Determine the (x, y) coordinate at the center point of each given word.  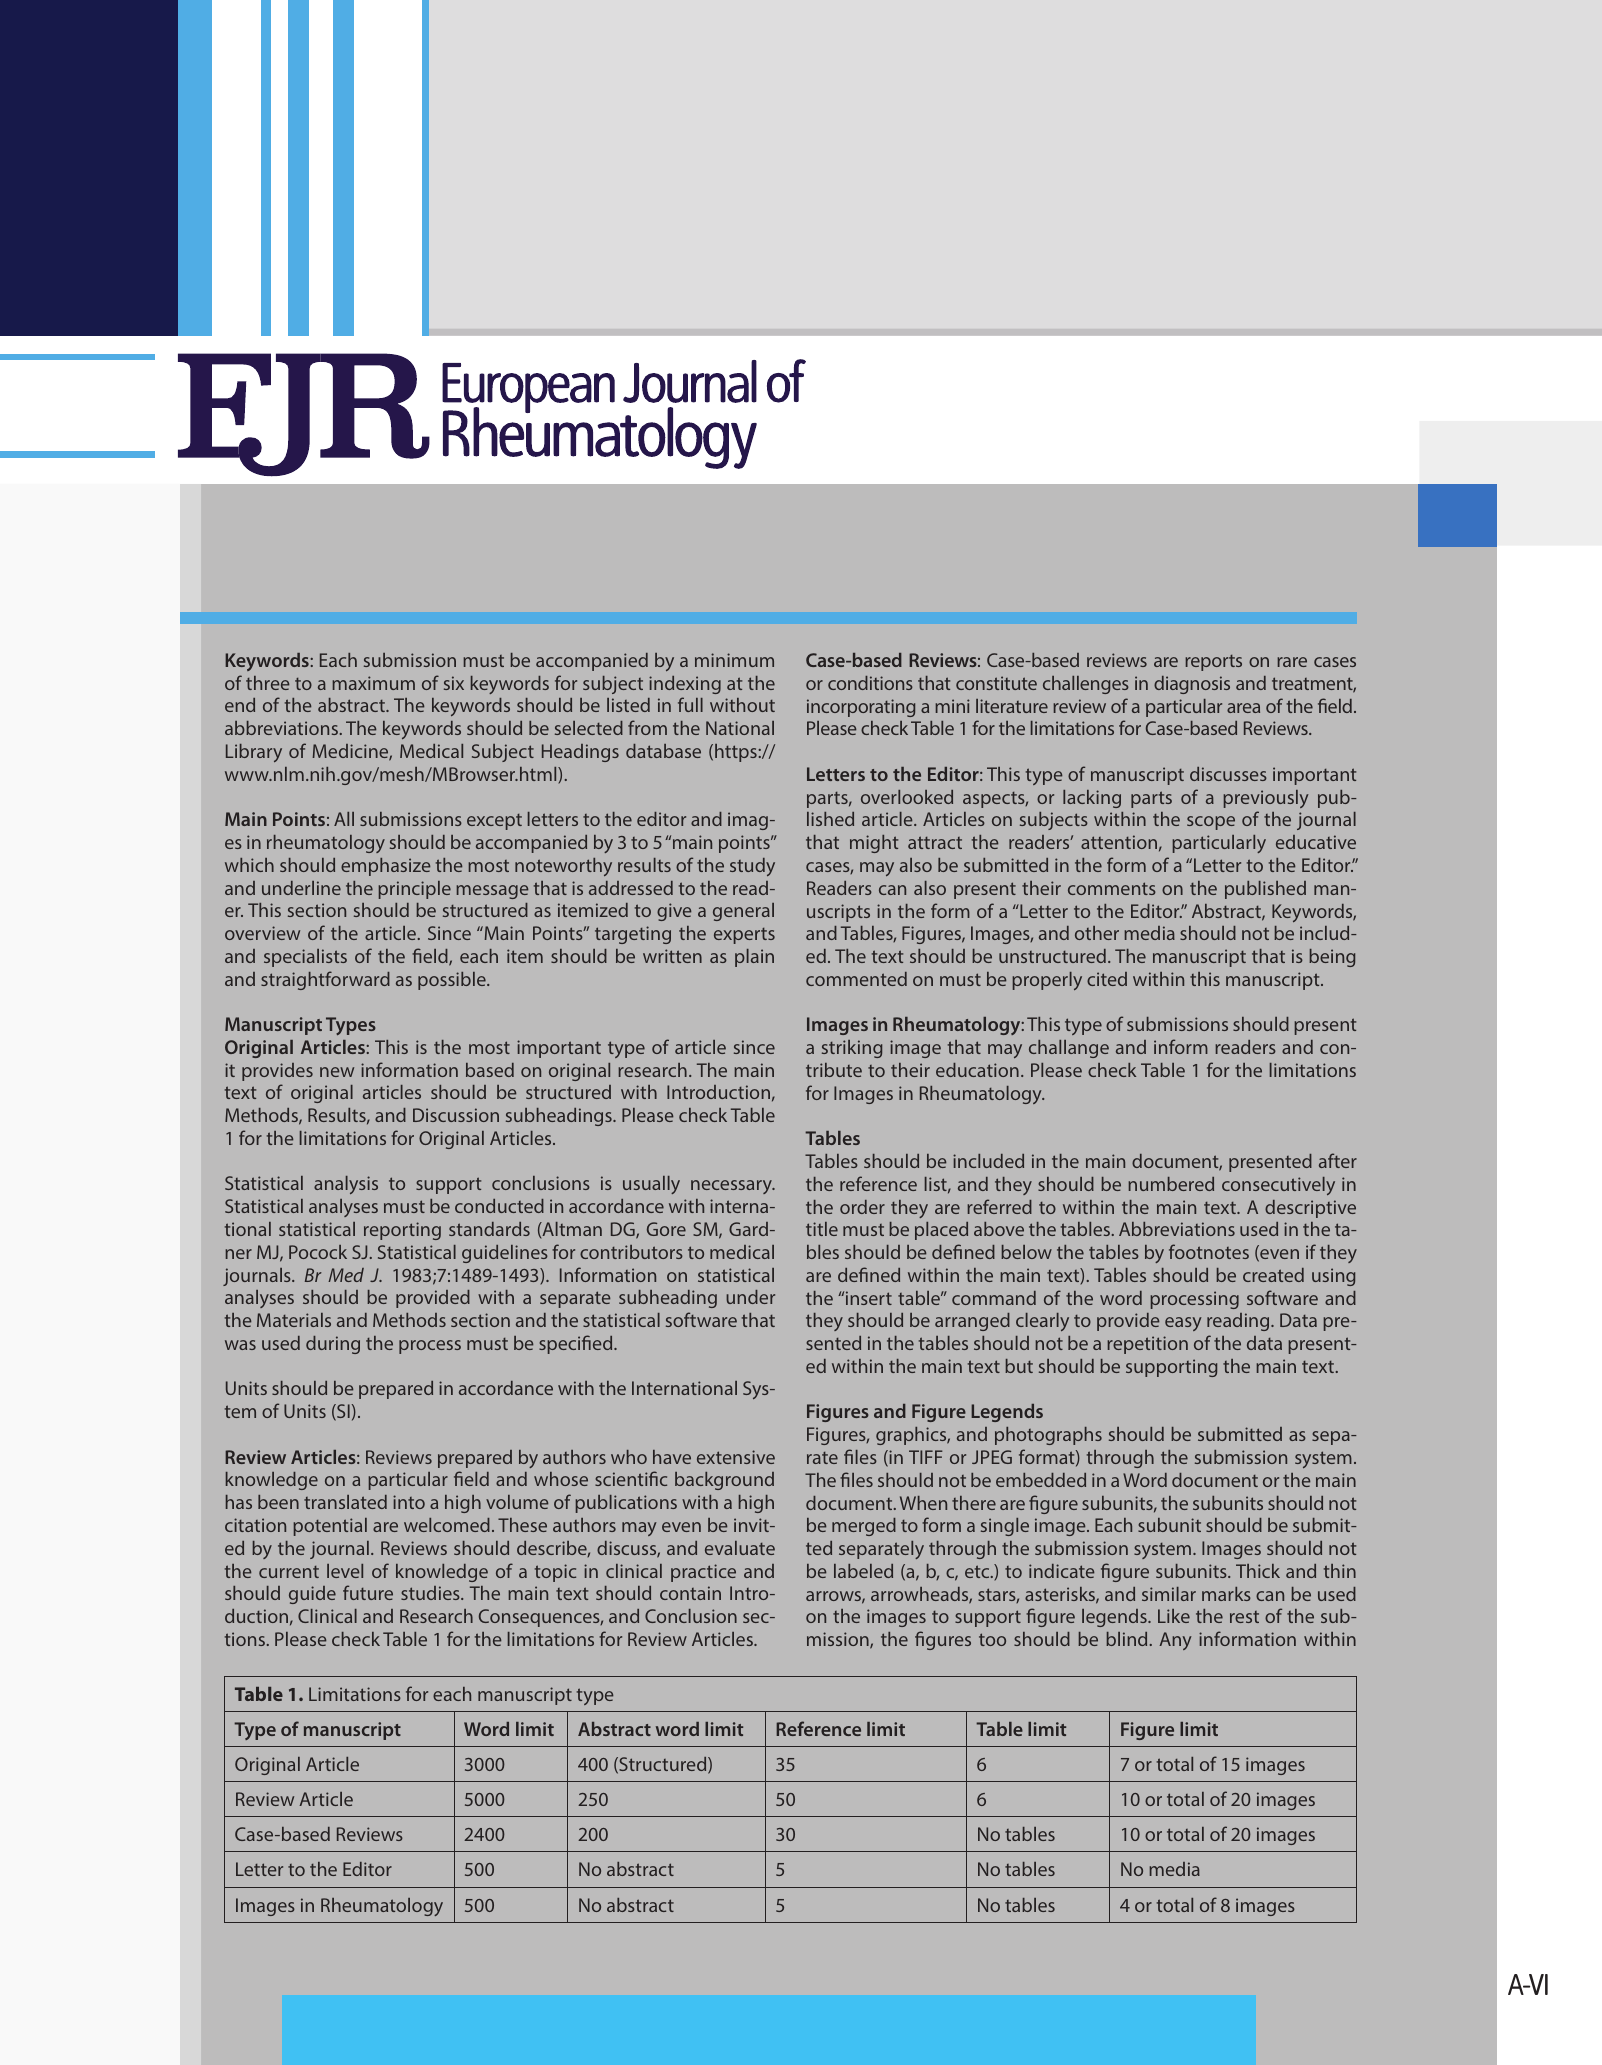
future (368, 1592)
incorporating (861, 708)
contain (690, 1593)
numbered (1171, 1184)
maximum (373, 683)
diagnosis (1192, 685)
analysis (346, 1185)
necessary (733, 1187)
